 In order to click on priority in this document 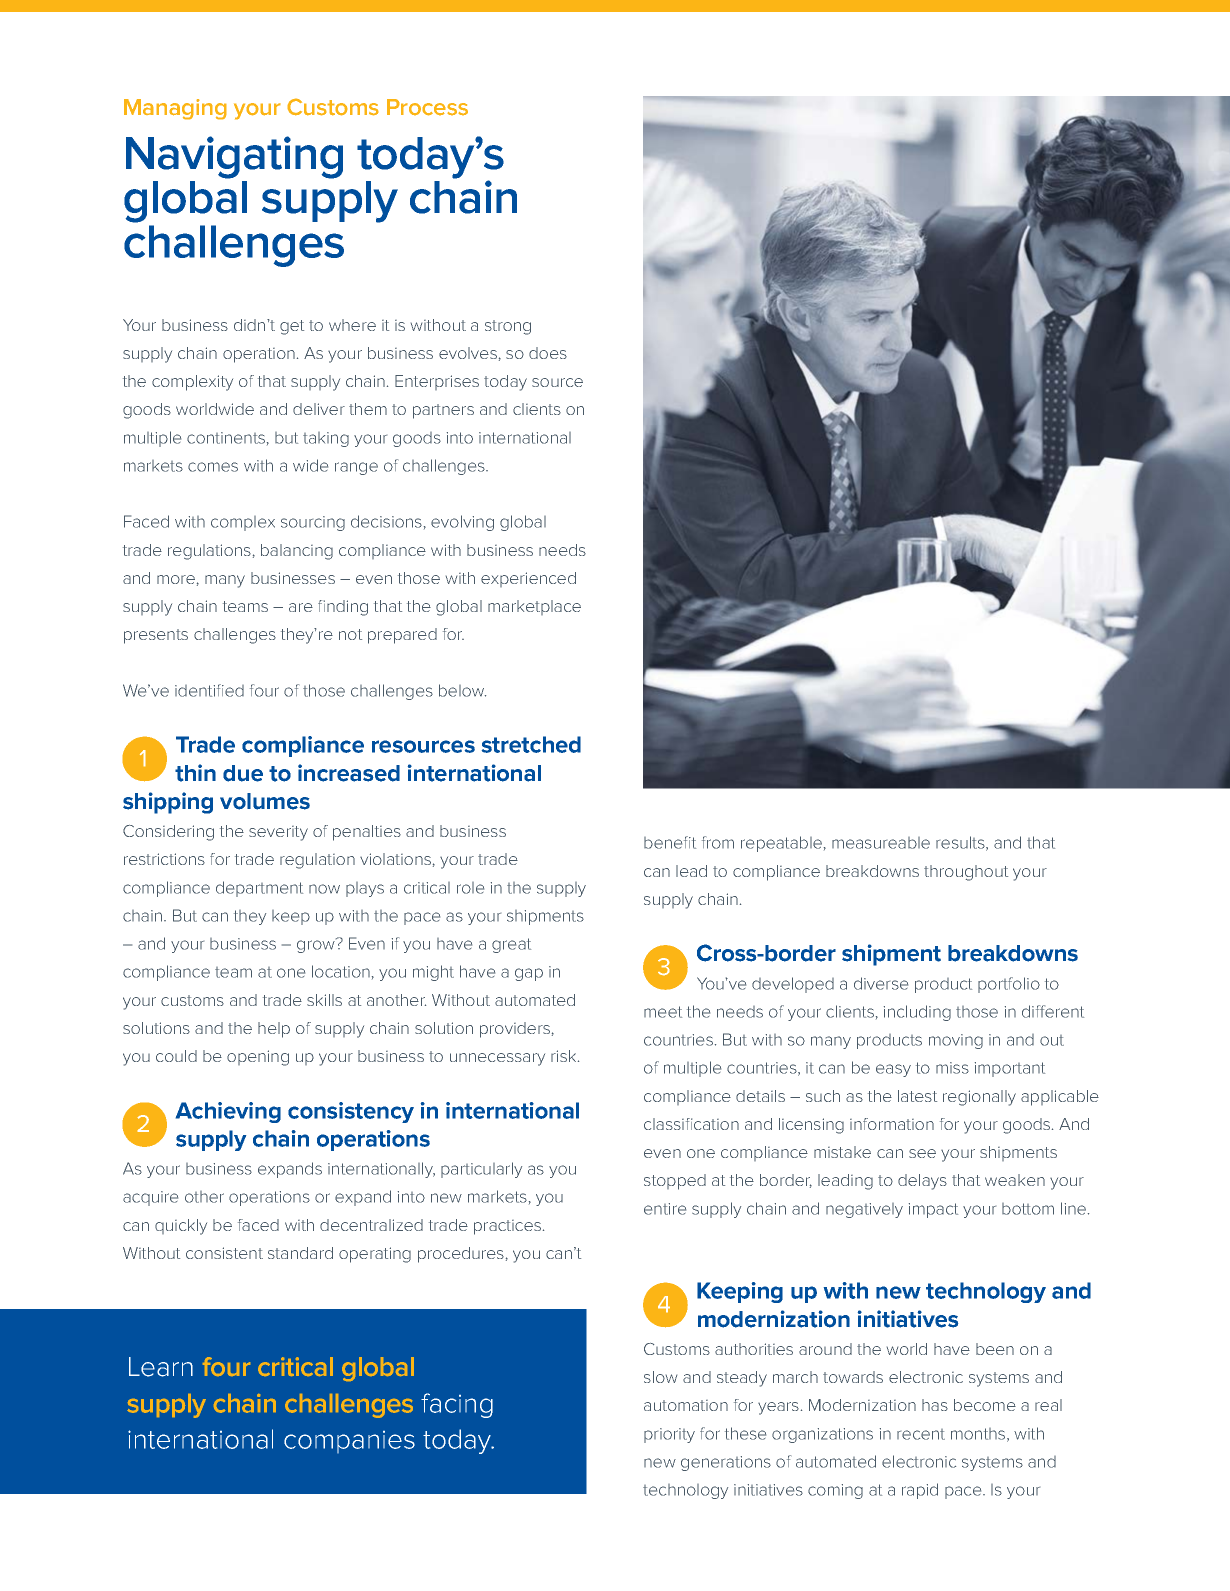, I will do `click(669, 1435)`.
